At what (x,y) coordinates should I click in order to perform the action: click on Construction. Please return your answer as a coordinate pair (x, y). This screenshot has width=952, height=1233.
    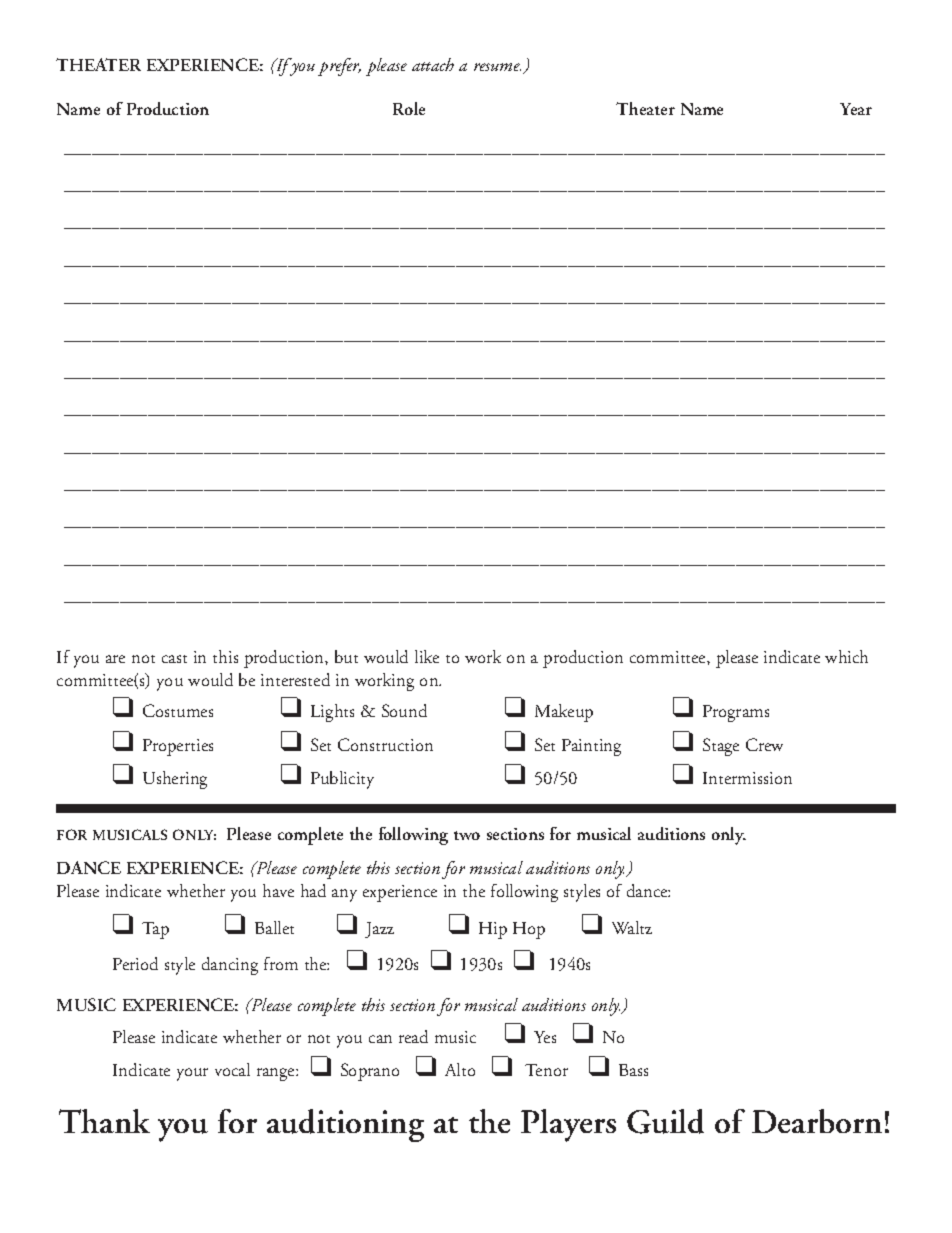
    Looking at the image, I should click on (385, 744).
